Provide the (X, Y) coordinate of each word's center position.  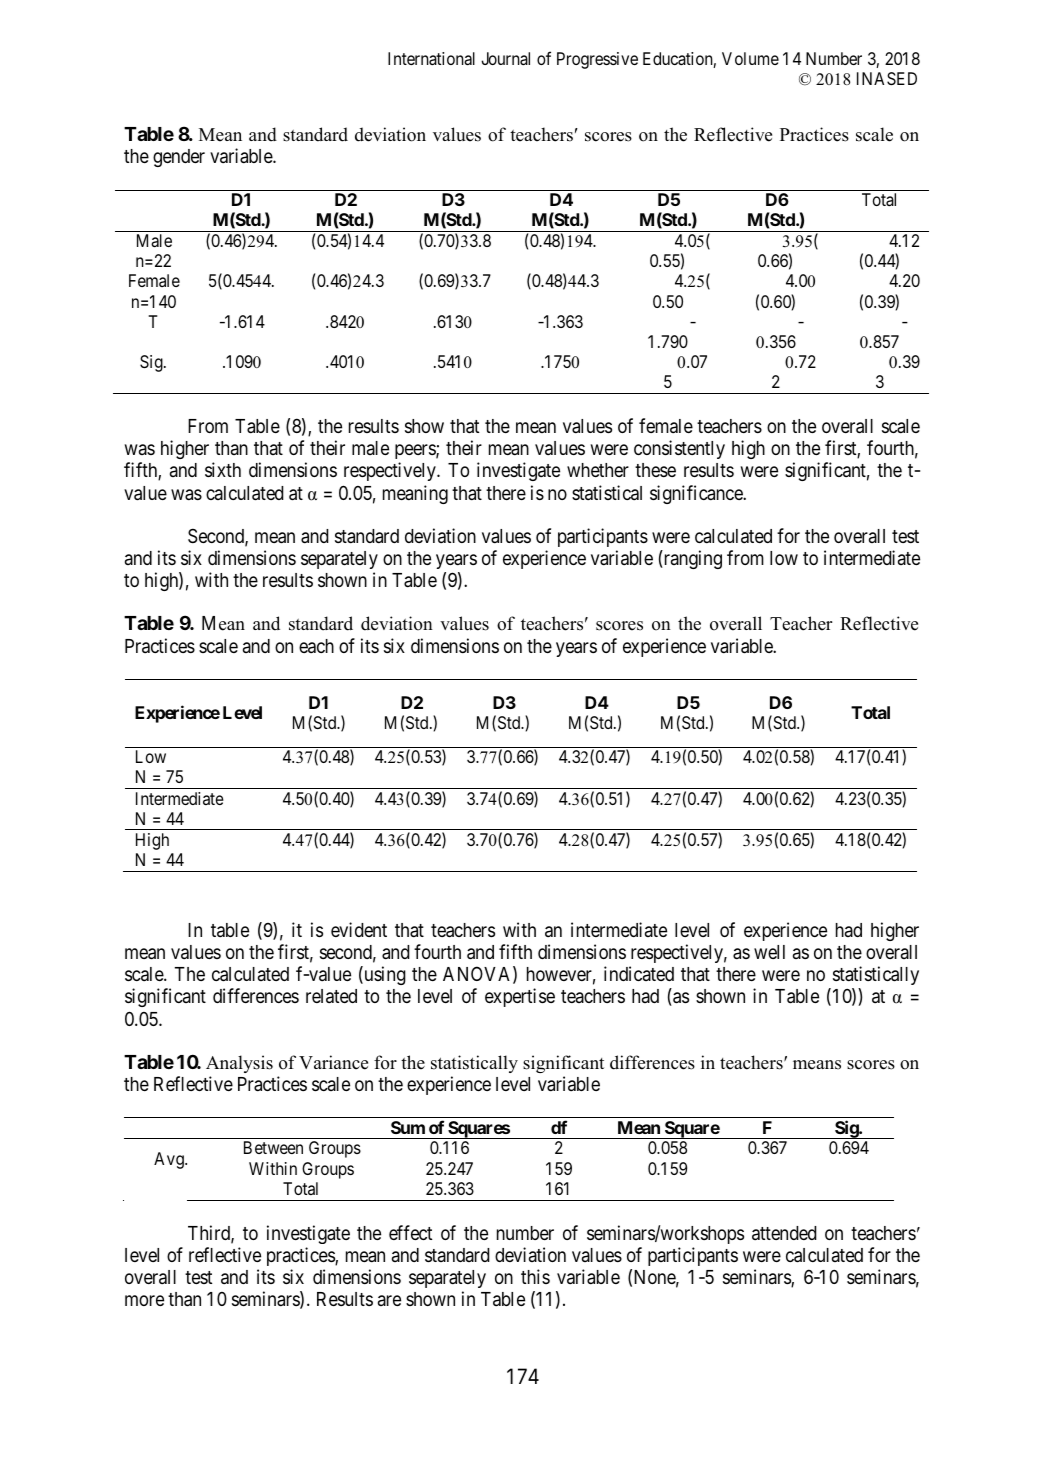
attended (784, 1233)
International (431, 58)
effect (410, 1232)
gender (179, 158)
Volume (750, 58)
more (144, 1300)
